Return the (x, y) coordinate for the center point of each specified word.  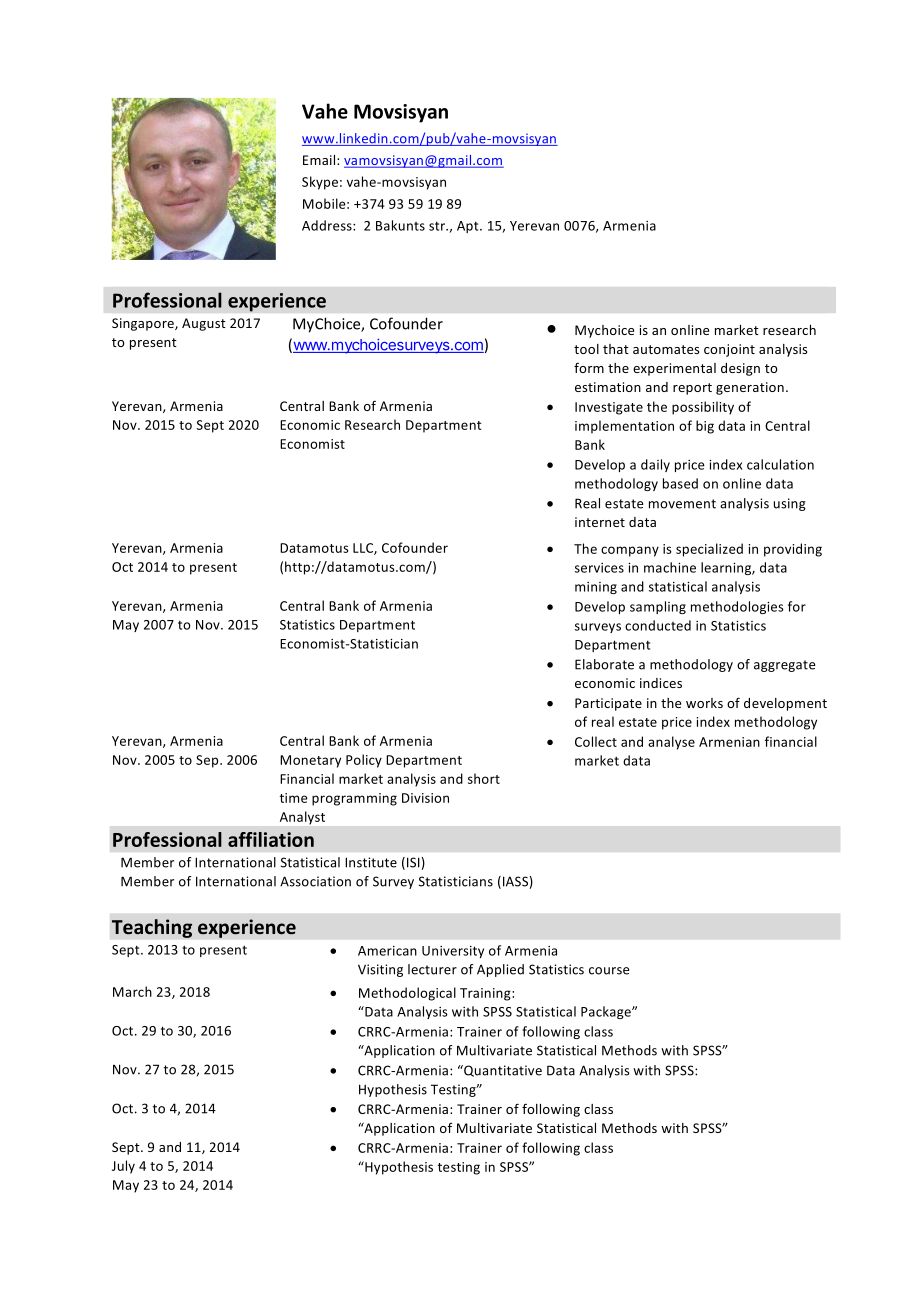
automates (666, 349)
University (453, 952)
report (692, 389)
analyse (671, 743)
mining (596, 588)
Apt (469, 227)
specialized (709, 550)
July (123, 1167)
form (589, 367)
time (294, 798)
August (204, 324)
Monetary (310, 761)
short (484, 778)
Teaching (152, 928)
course (609, 971)
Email (320, 160)
